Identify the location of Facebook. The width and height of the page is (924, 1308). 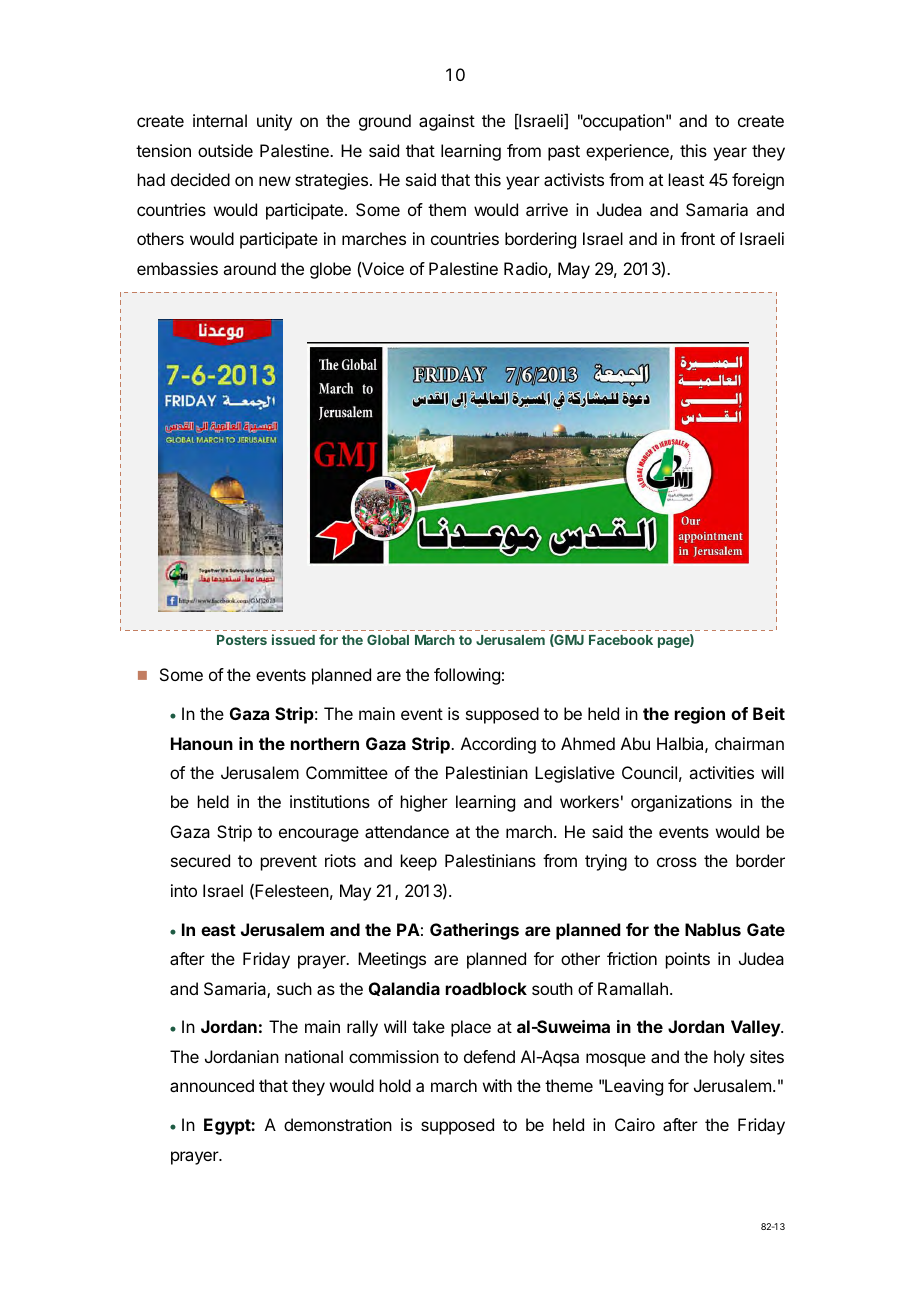
(621, 640).
